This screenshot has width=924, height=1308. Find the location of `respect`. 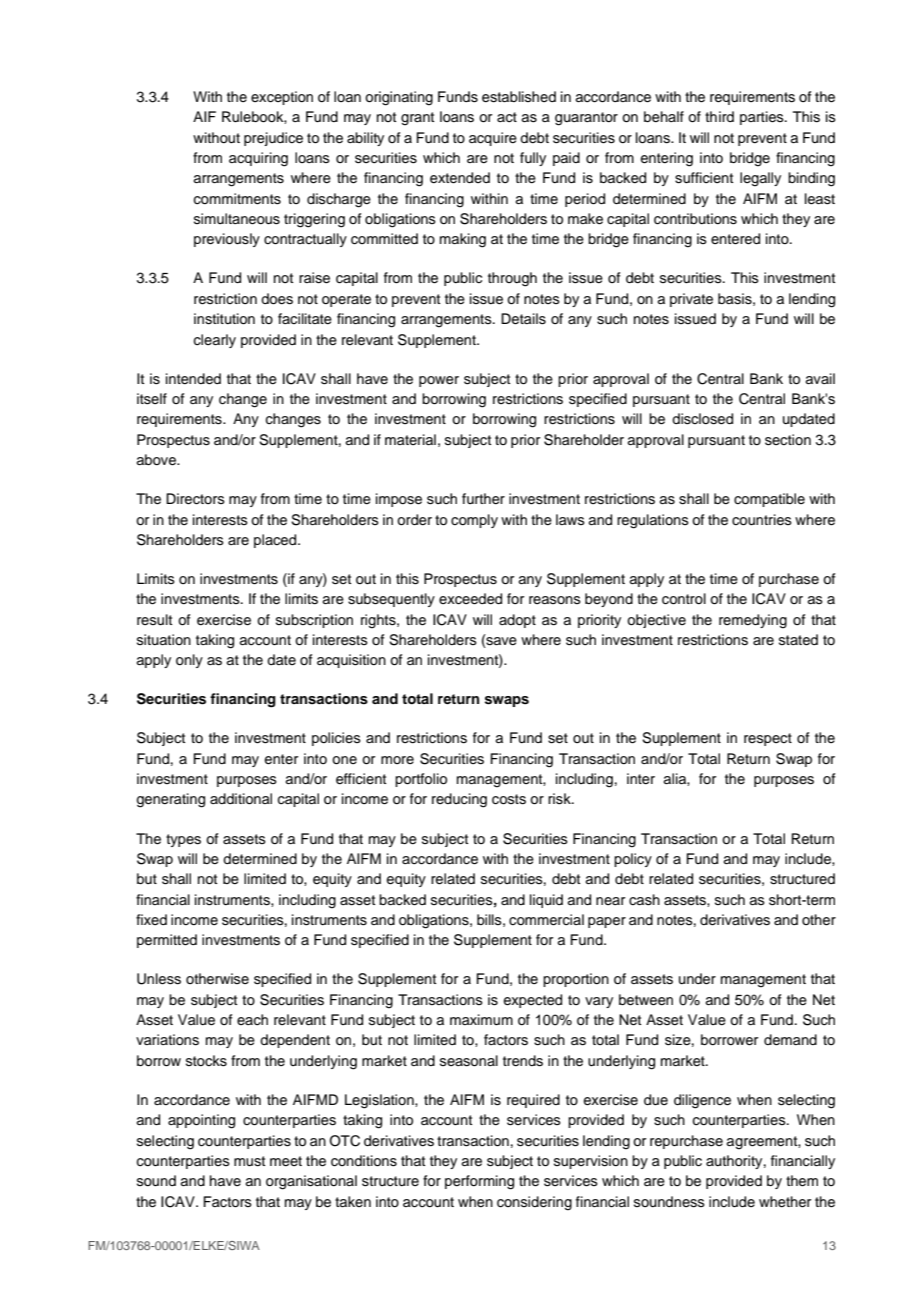

respect is located at coordinates (768, 739).
